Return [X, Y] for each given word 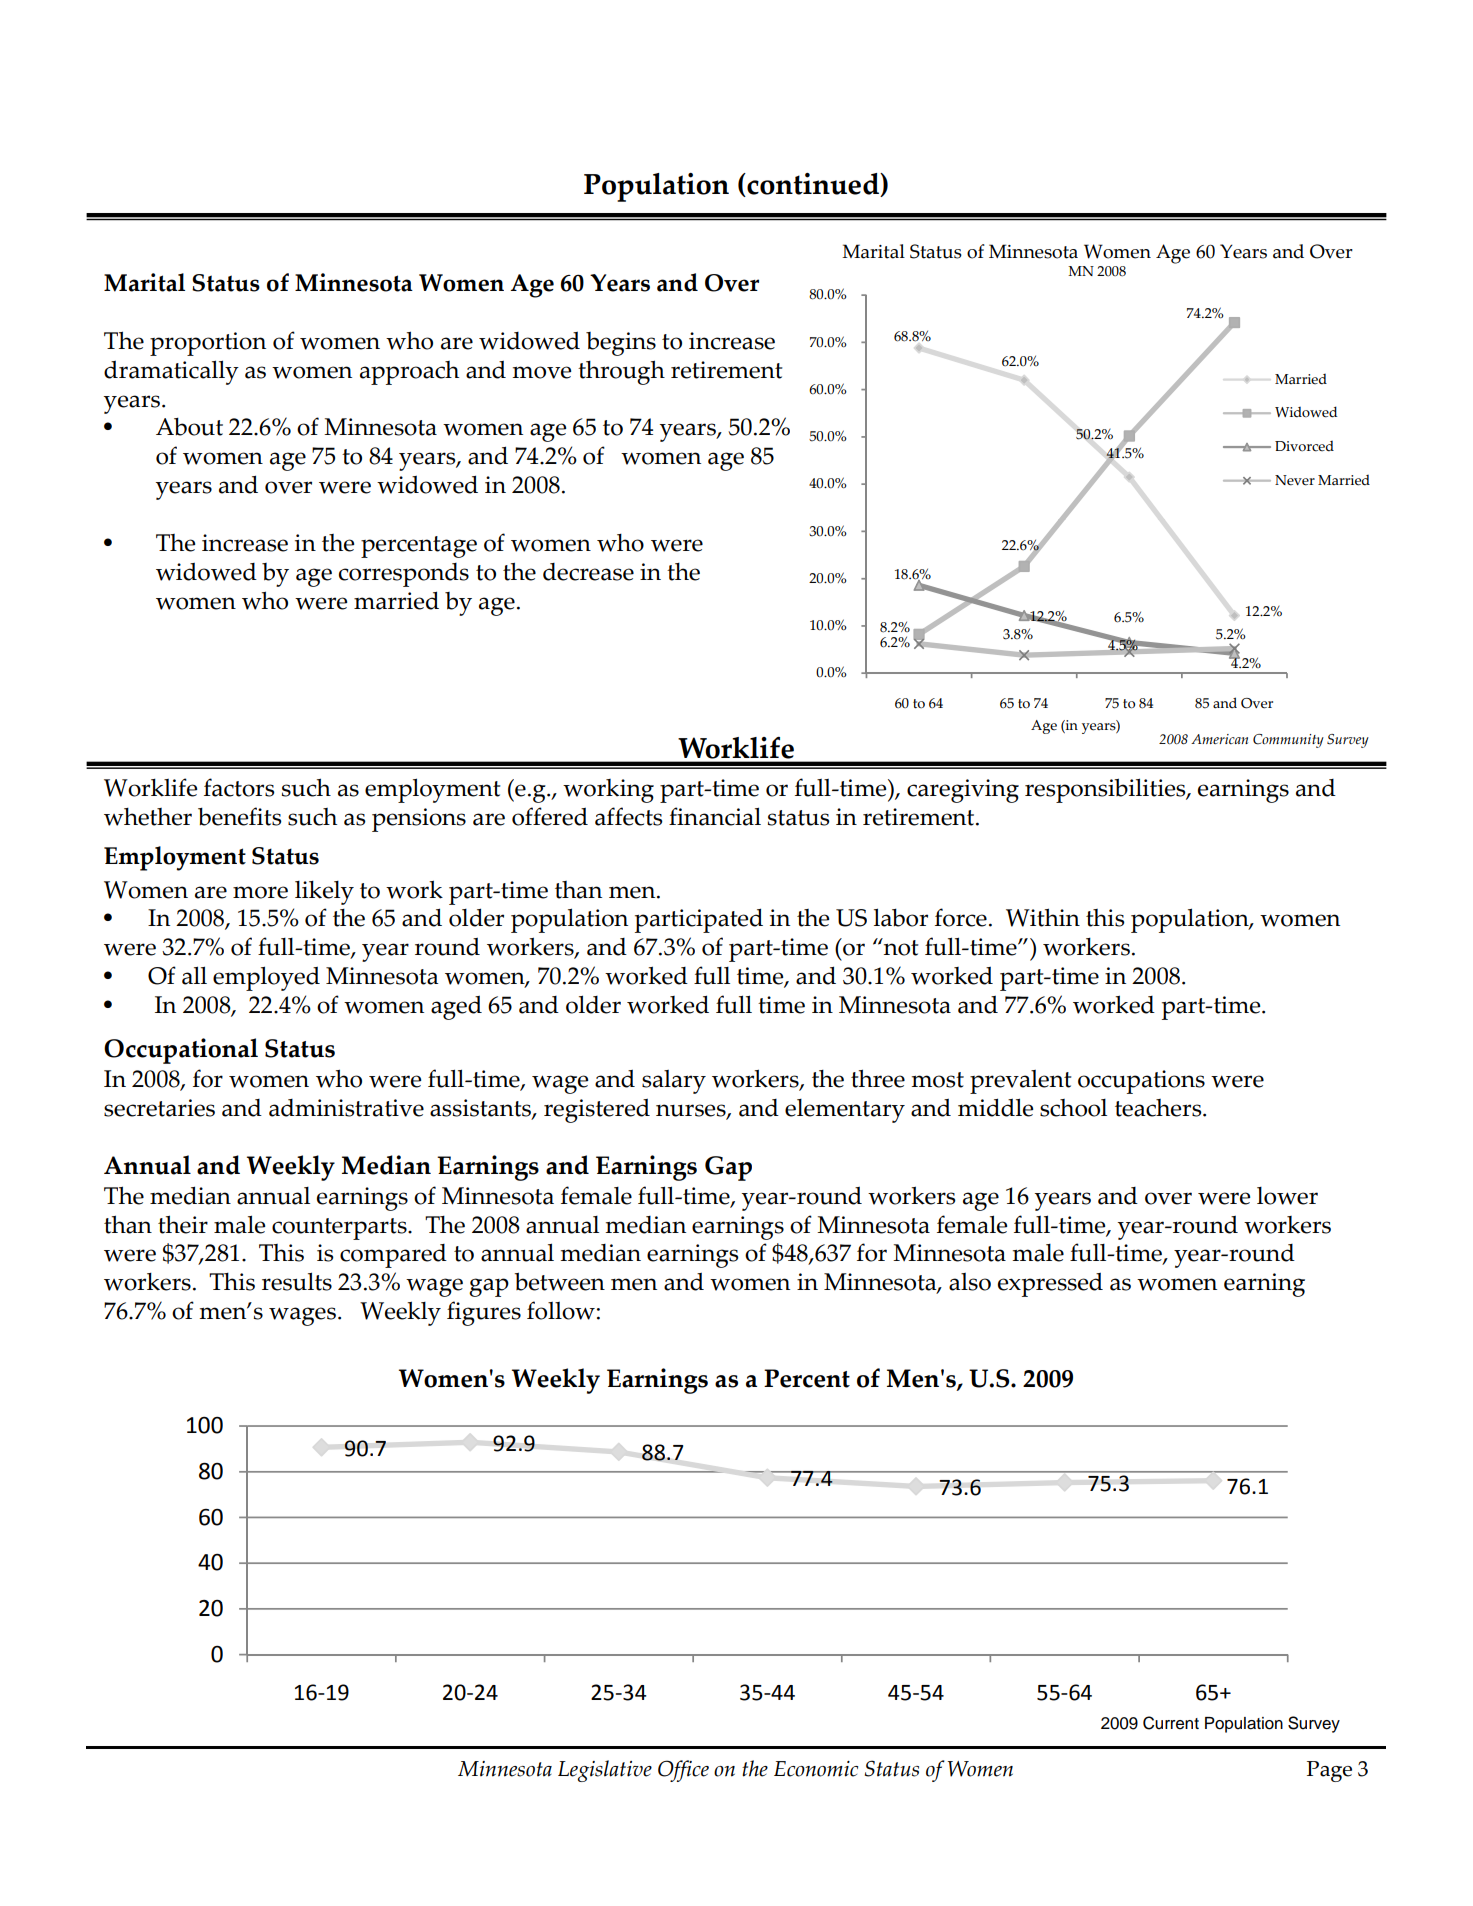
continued [813, 185]
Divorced [1304, 446]
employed [266, 978]
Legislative [605, 1771]
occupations [1141, 1082]
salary [674, 1082]
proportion [208, 344]
